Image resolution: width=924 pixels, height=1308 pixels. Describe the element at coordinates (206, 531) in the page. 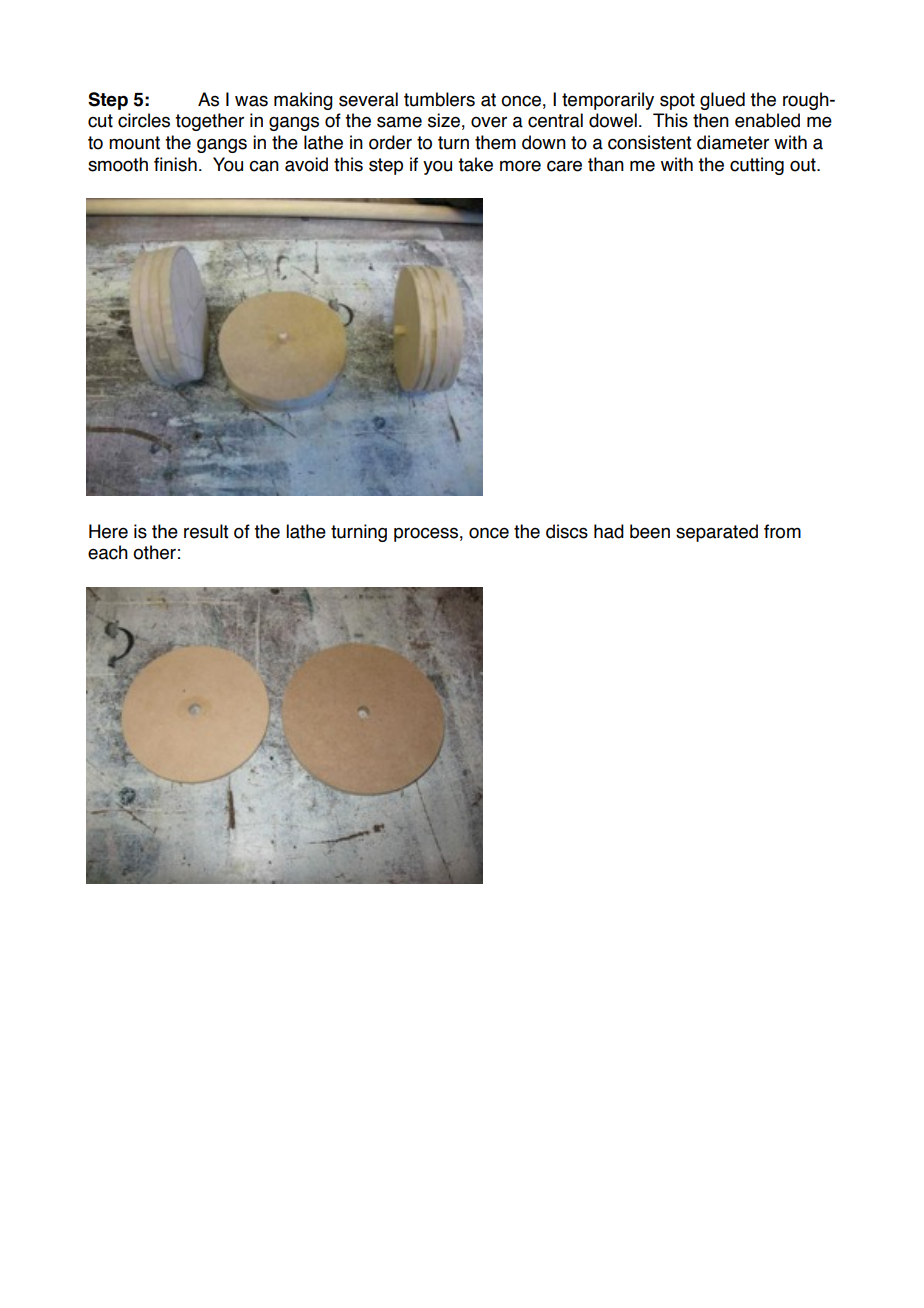

I see `result` at that location.
